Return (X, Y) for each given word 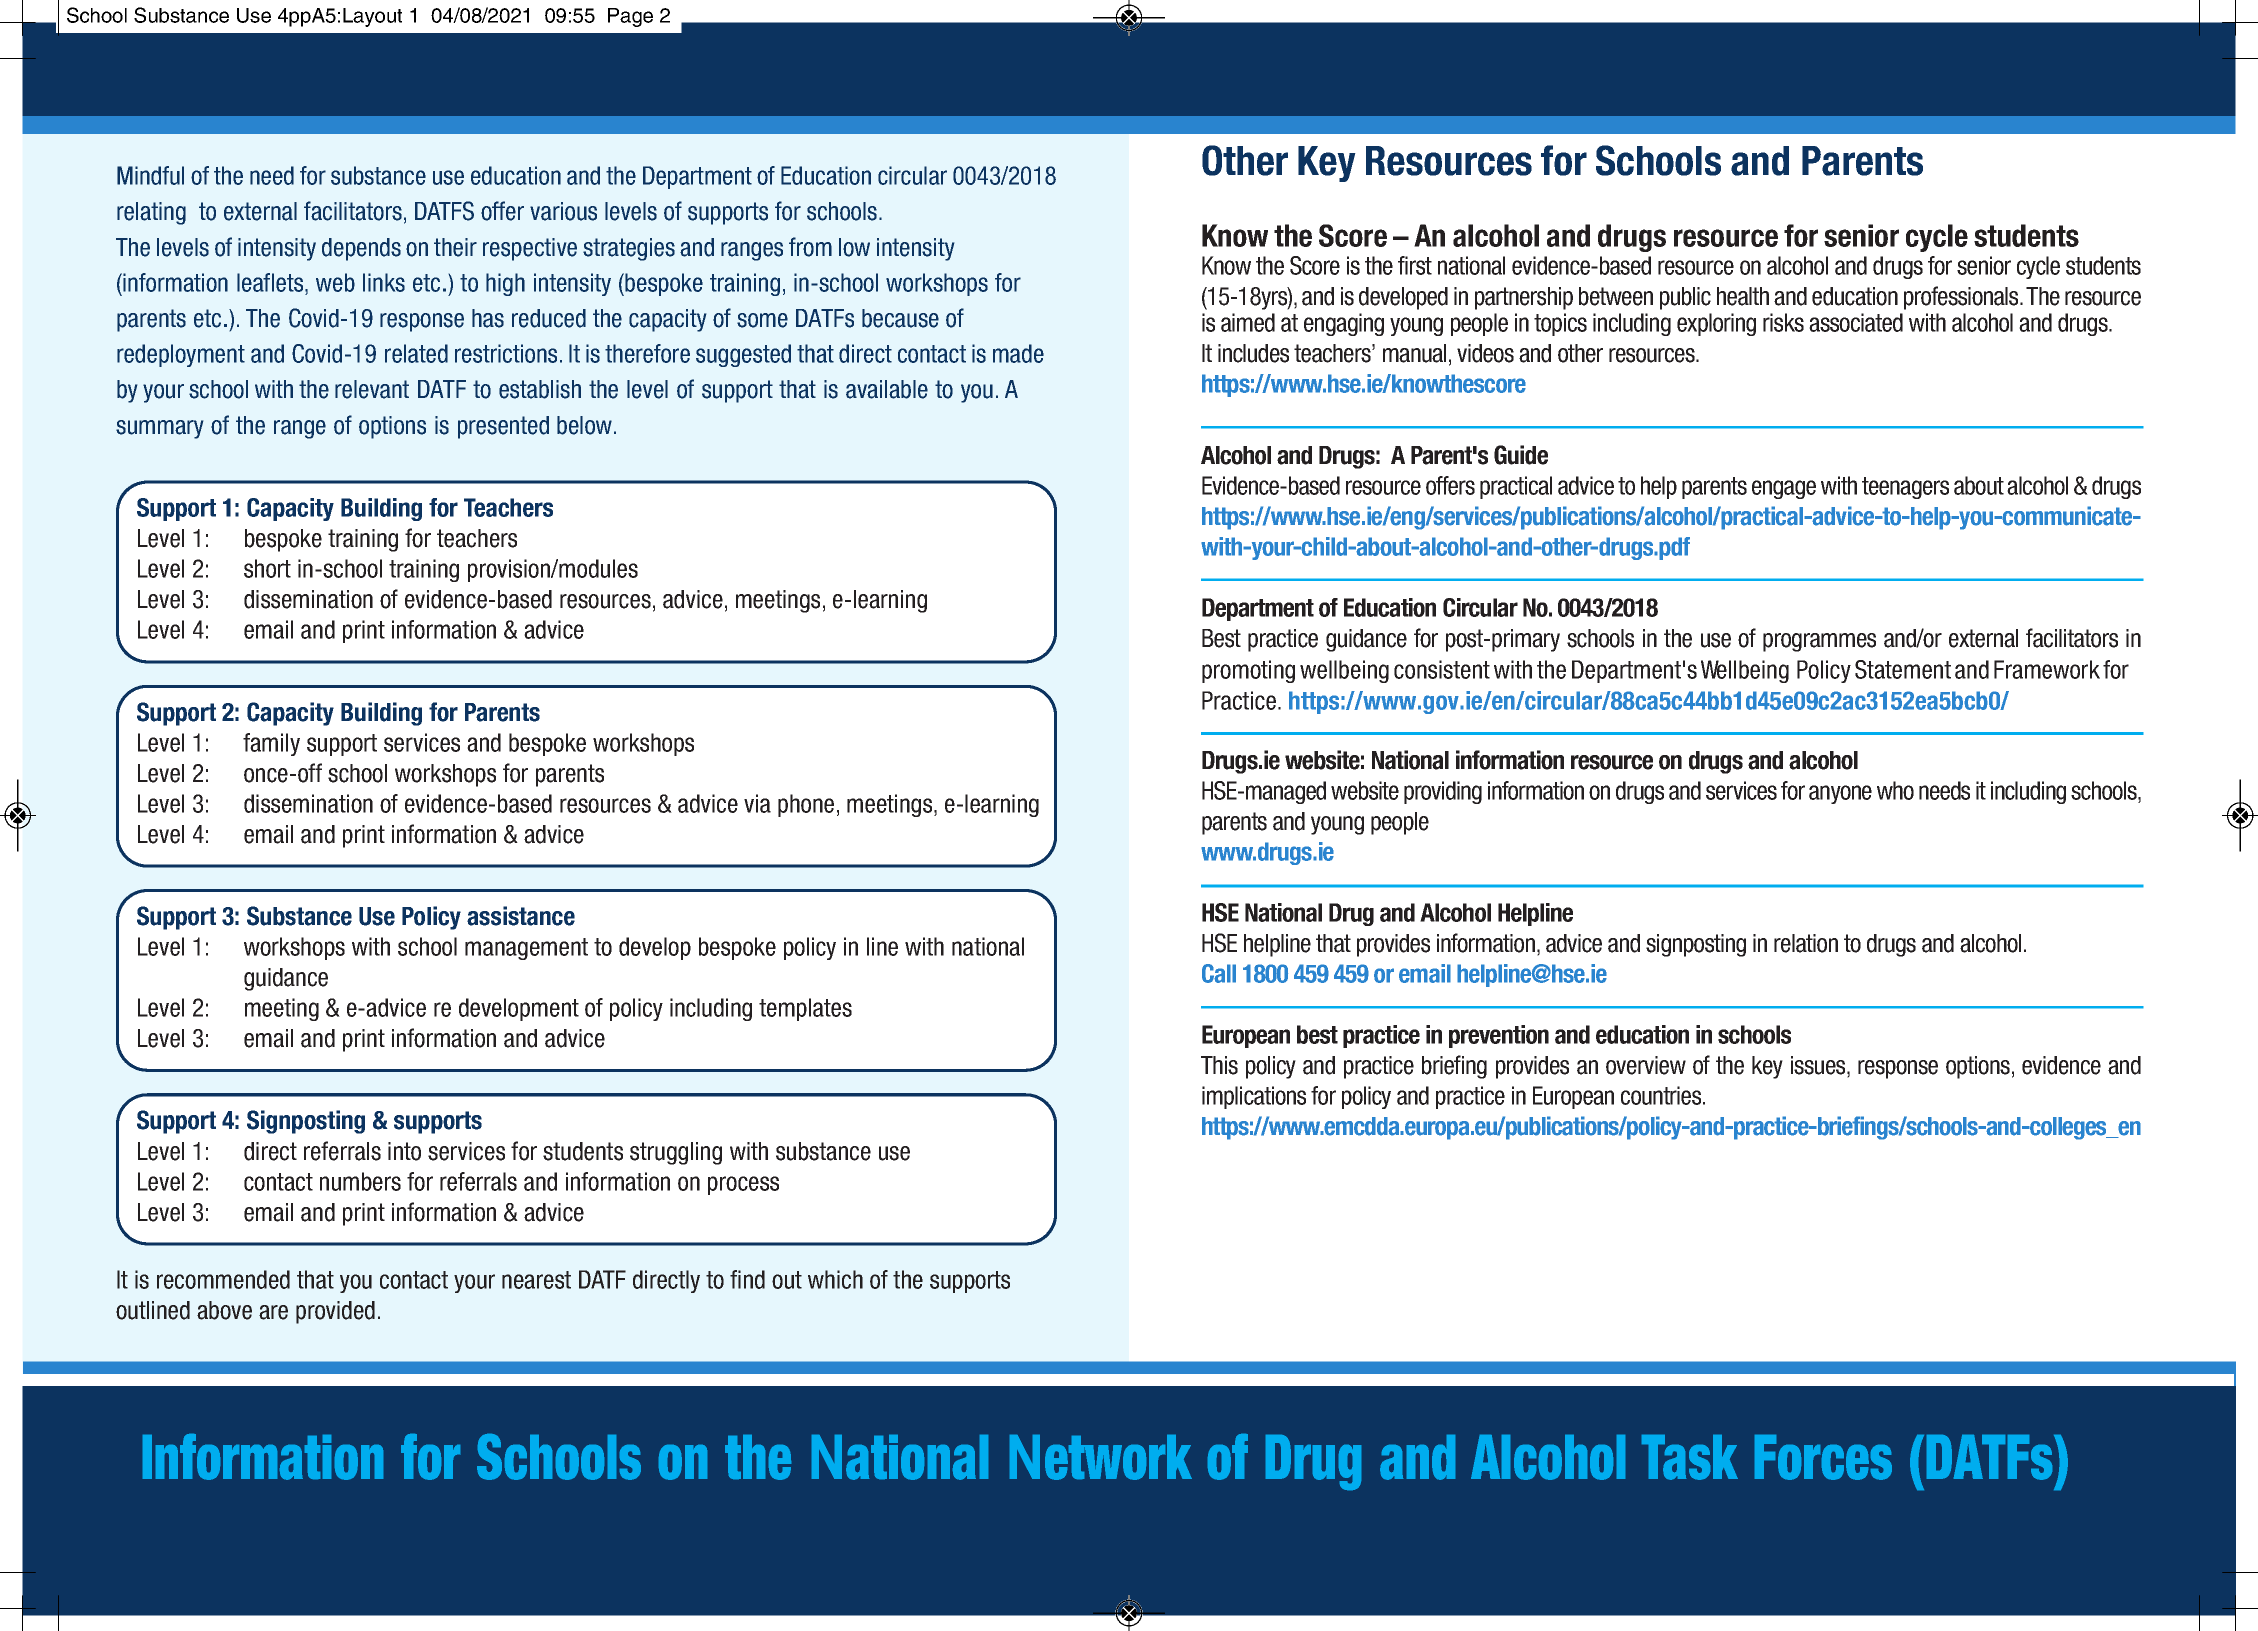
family (271, 744)
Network (1101, 1457)
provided (335, 1312)
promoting (1248, 671)
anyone (1840, 794)
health (1743, 296)
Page (630, 17)
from (810, 247)
